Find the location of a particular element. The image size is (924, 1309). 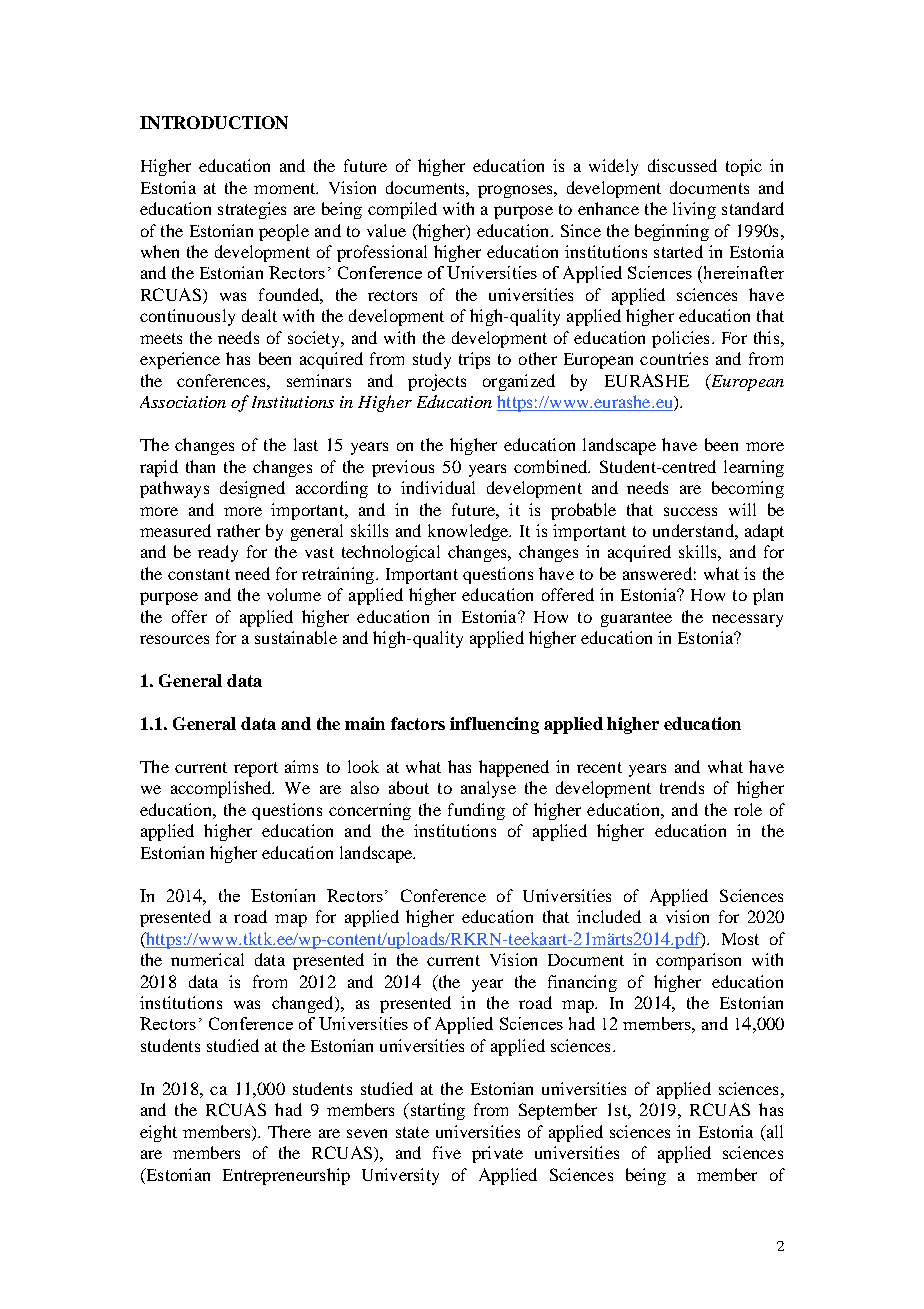

trends is located at coordinates (682, 787).
